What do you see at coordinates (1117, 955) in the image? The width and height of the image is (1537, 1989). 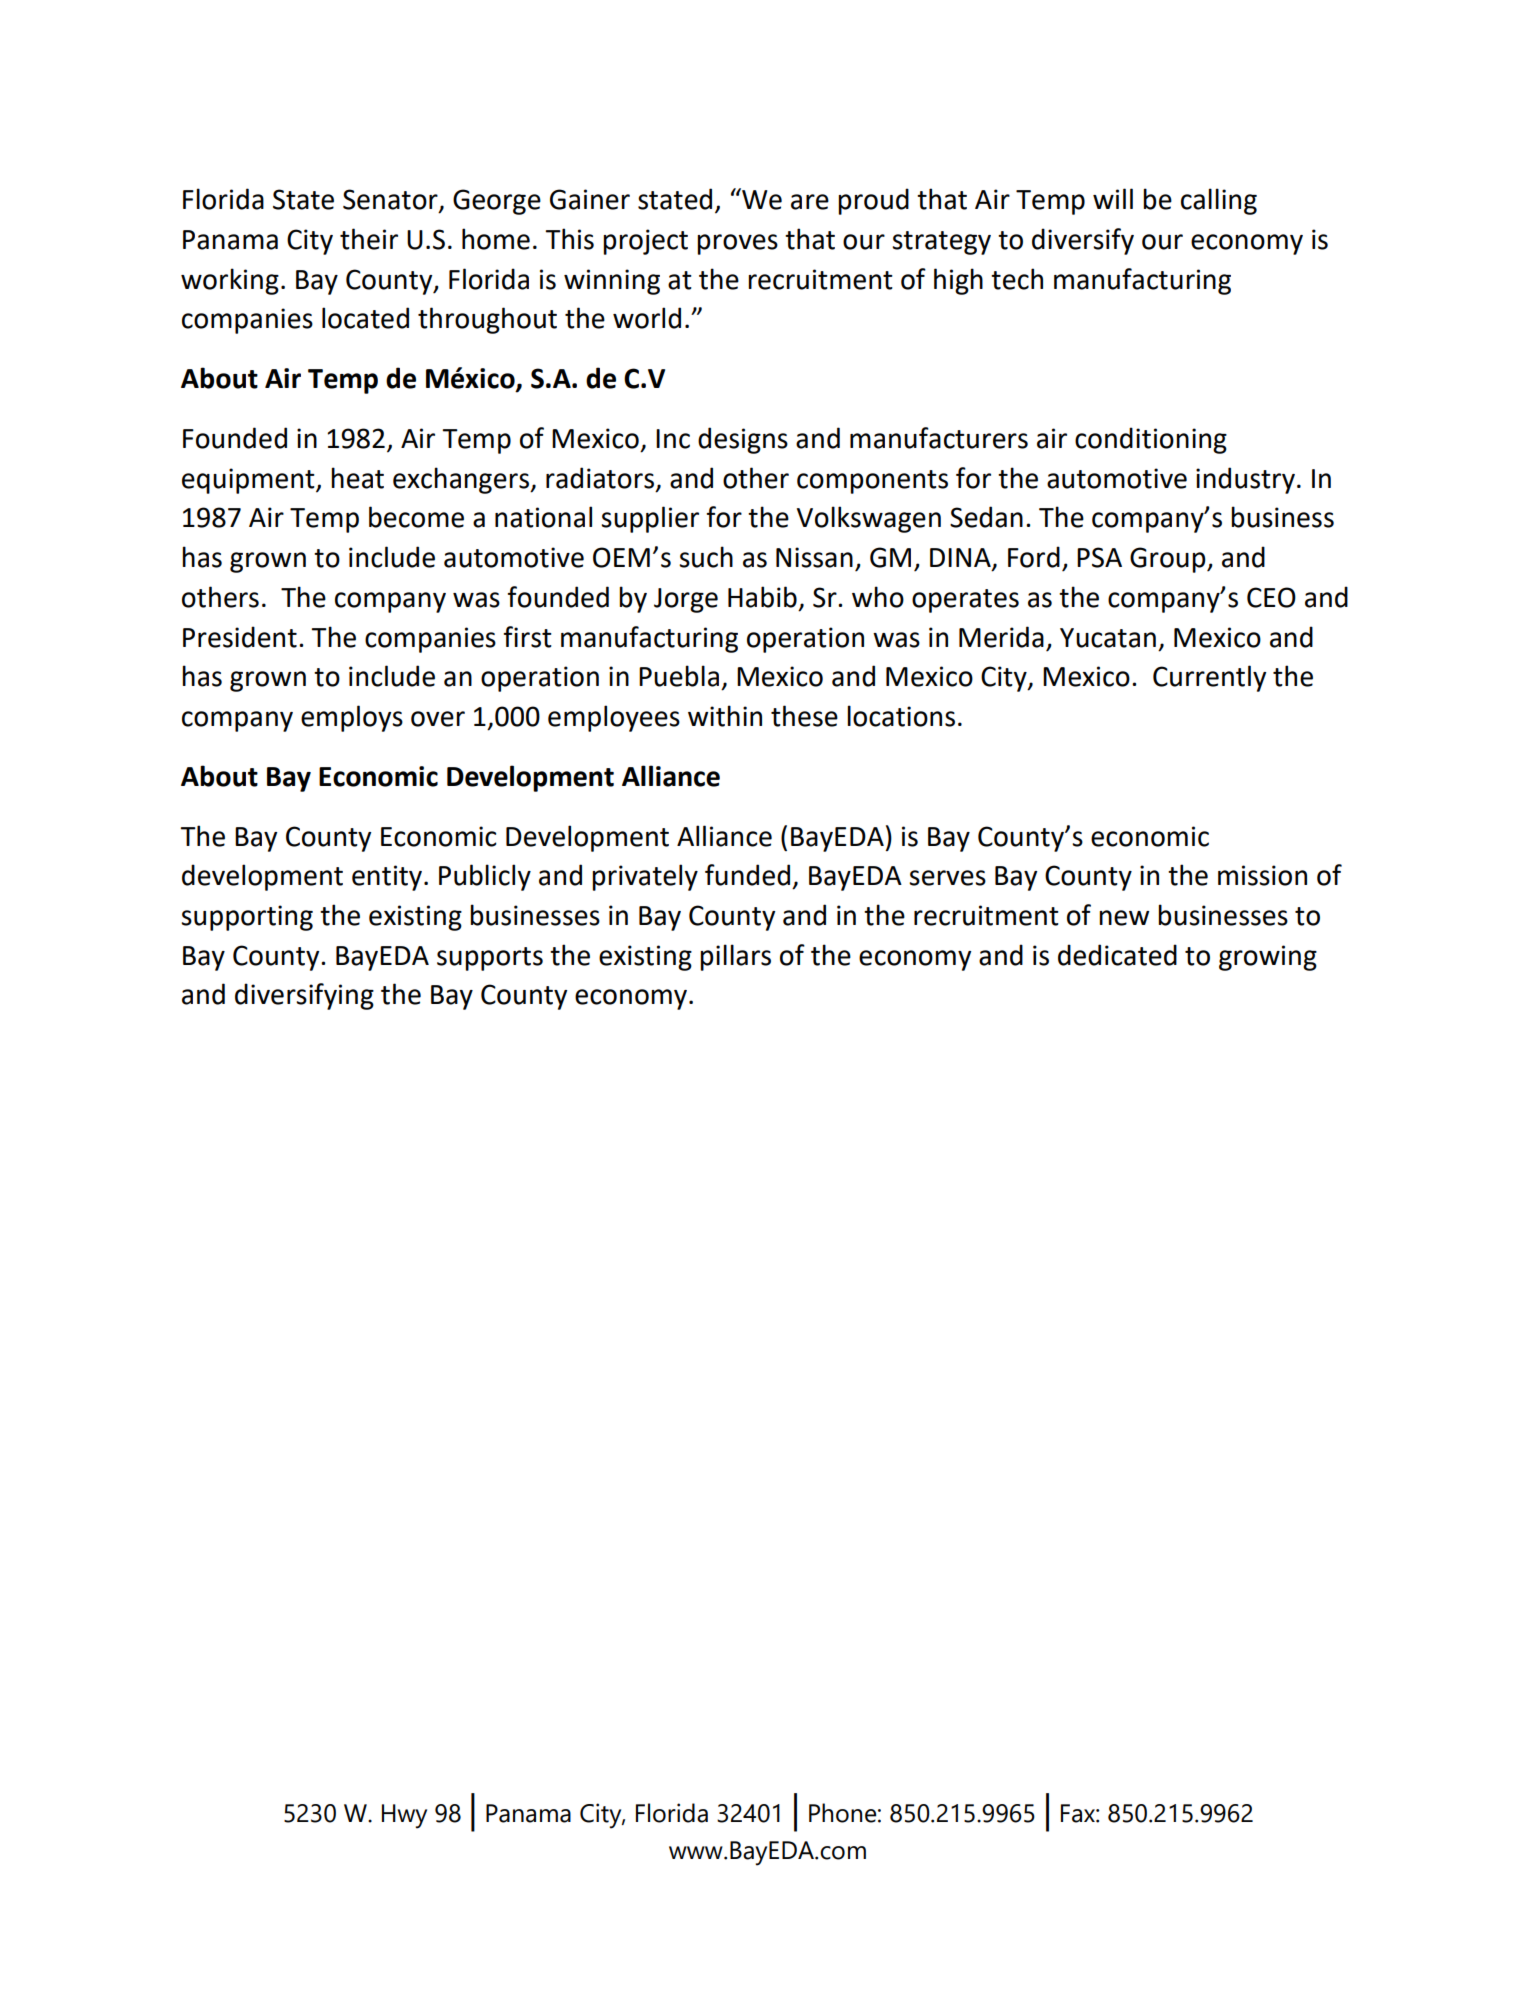 I see `dedicated` at bounding box center [1117, 955].
